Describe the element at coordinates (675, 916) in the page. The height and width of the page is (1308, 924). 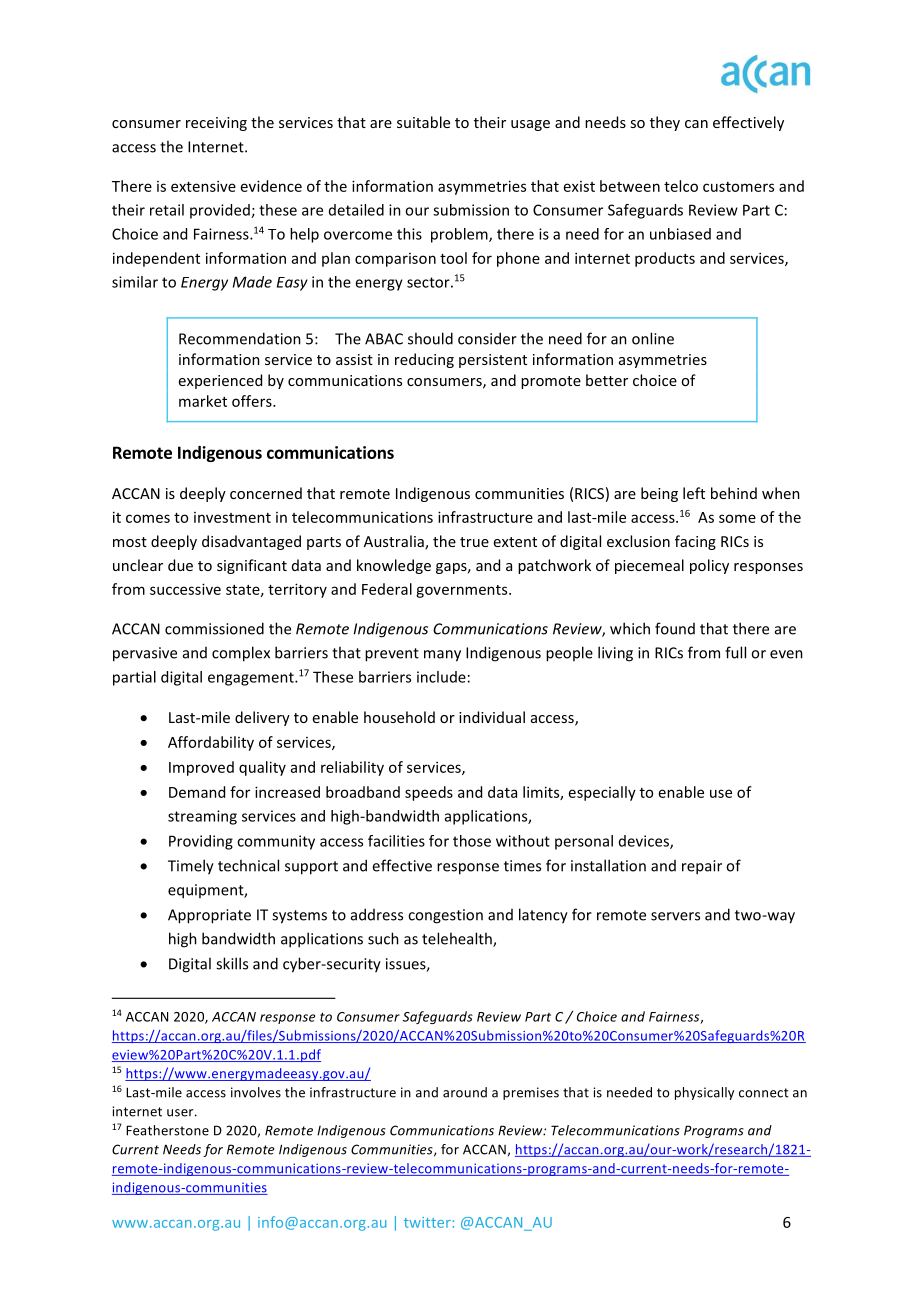
I see `servers` at that location.
